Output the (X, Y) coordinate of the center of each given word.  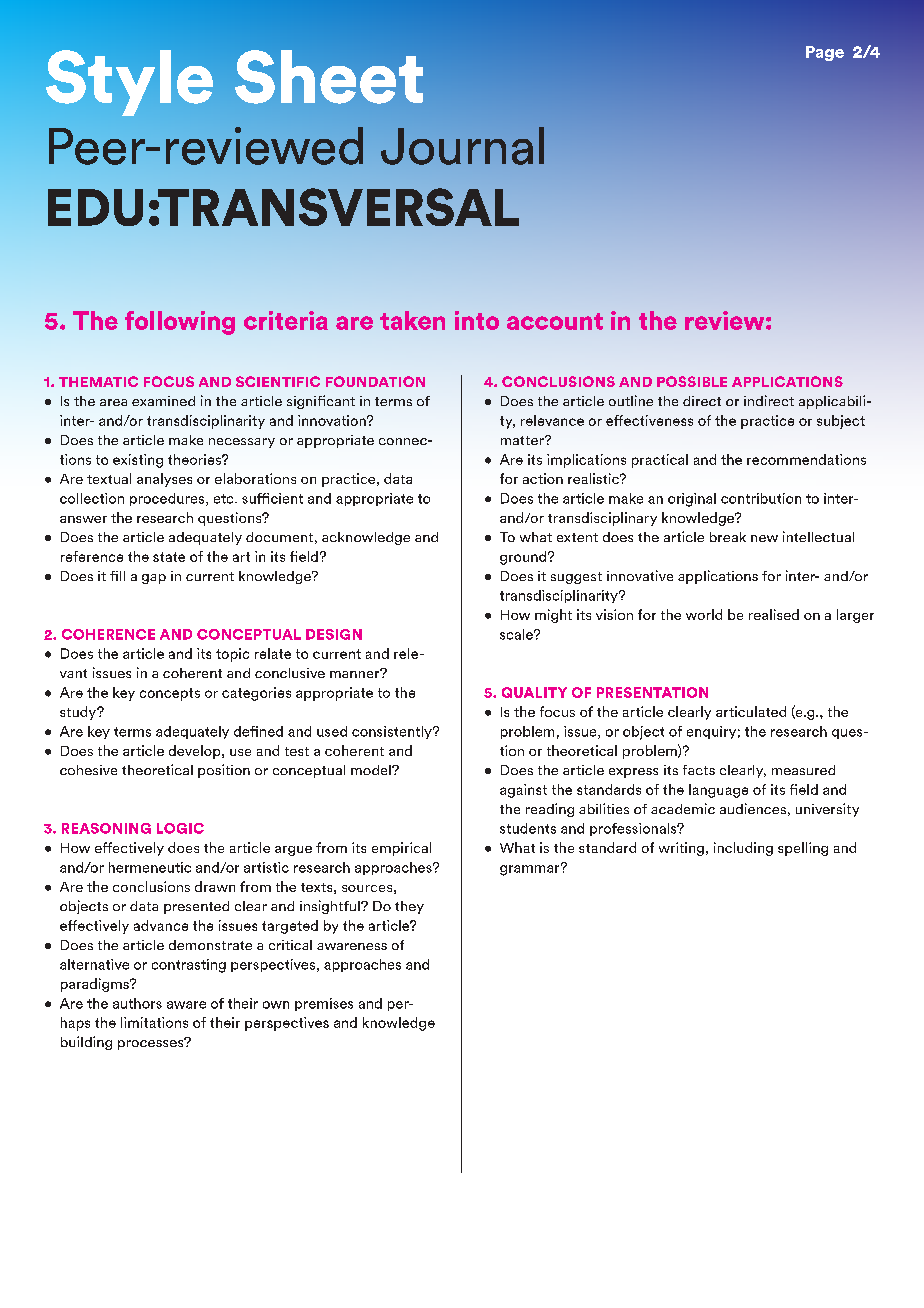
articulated (751, 711)
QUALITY (534, 692)
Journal (462, 146)
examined (163, 401)
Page (825, 53)
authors (137, 1003)
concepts (170, 694)
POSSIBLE (692, 381)
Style (129, 83)
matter (523, 440)
